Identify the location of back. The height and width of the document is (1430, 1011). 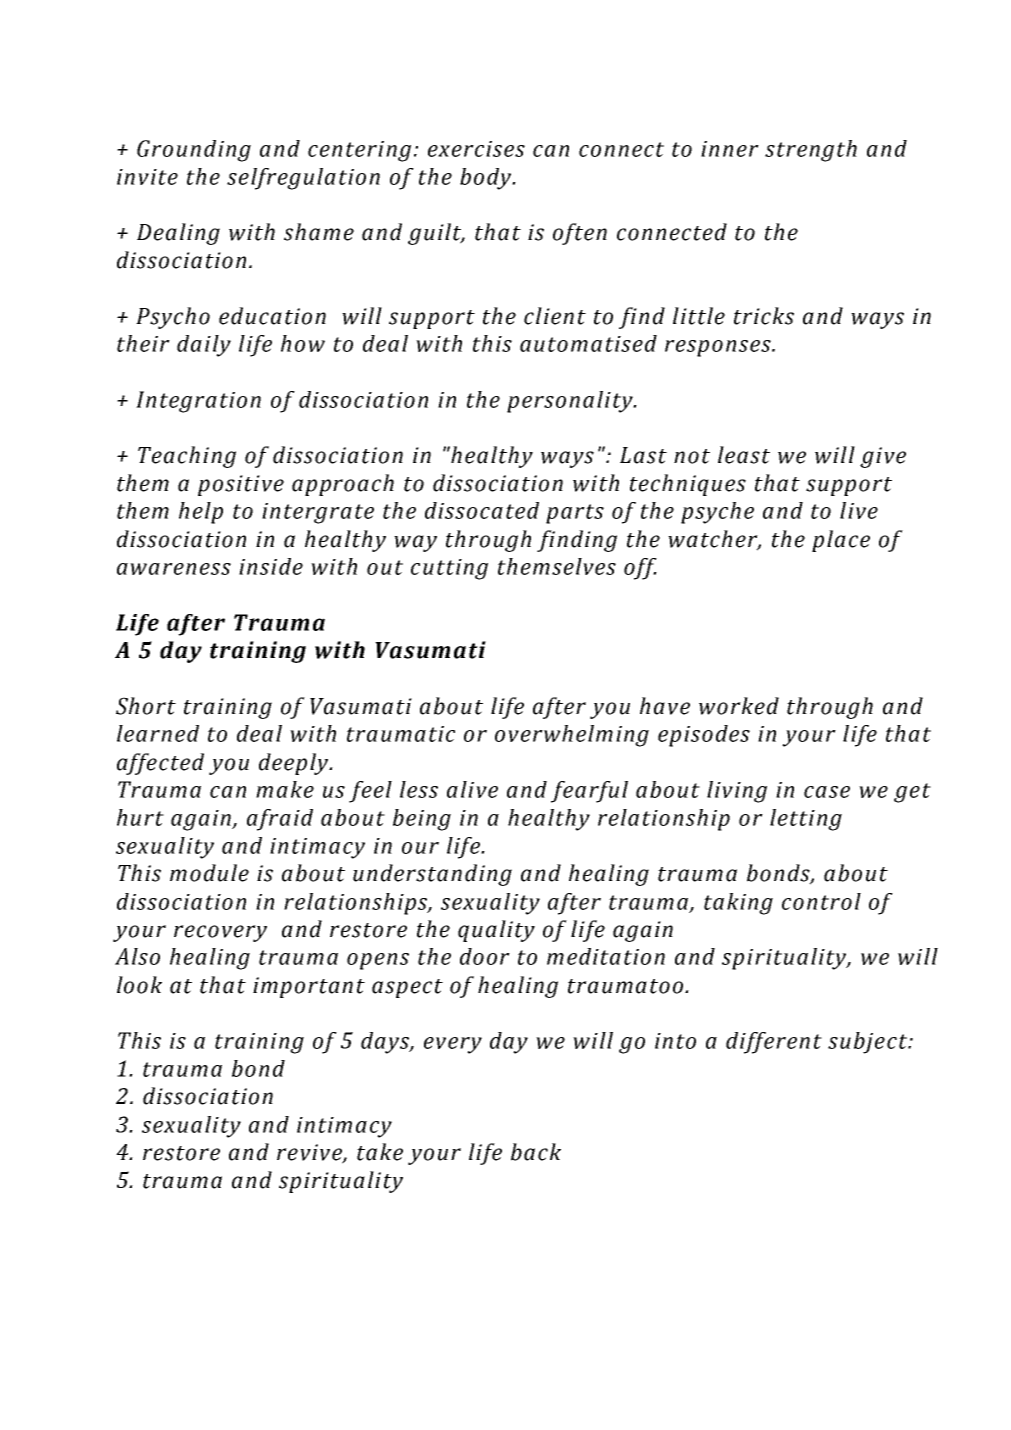
(536, 1152).
